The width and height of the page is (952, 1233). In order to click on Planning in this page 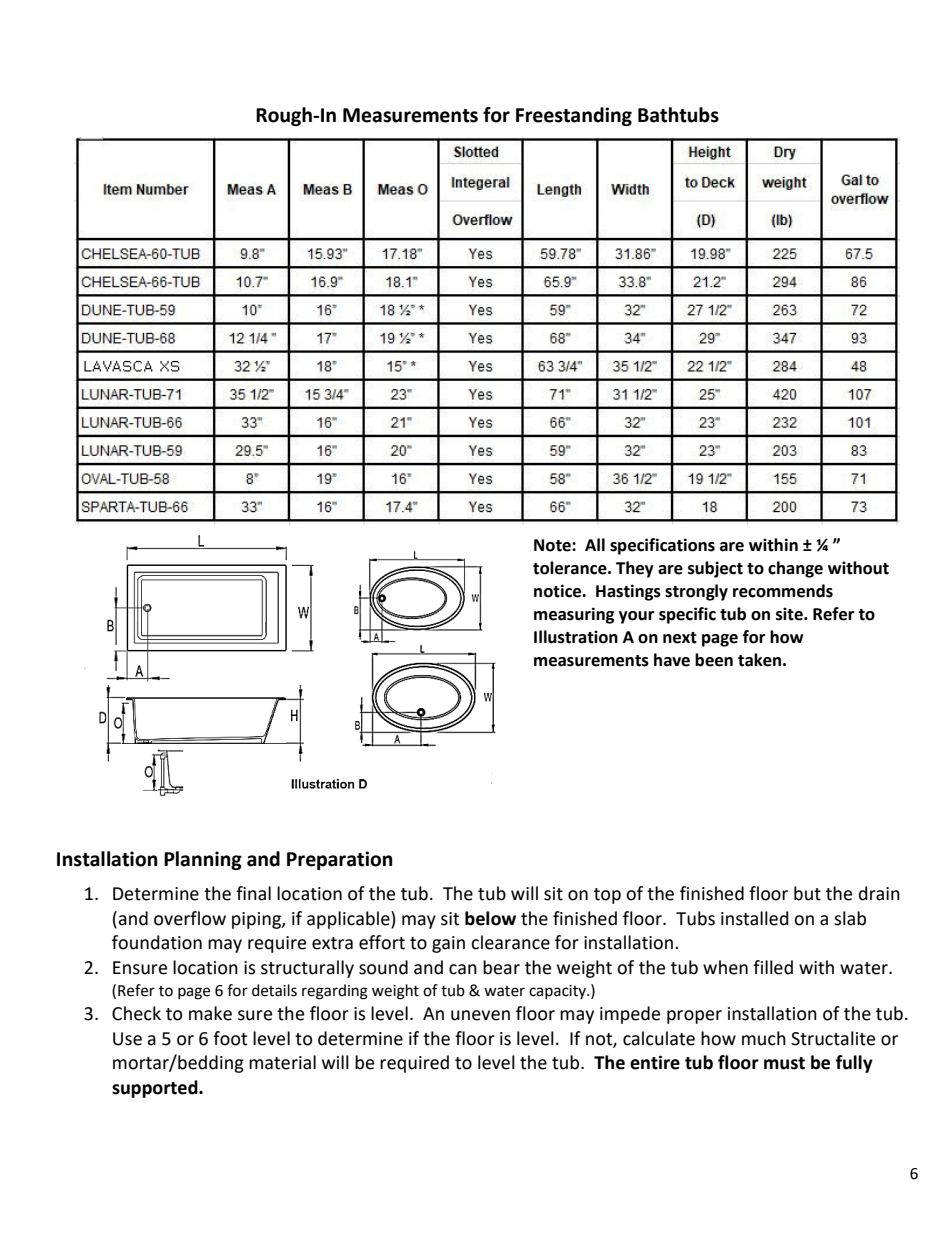, I will do `click(203, 860)`.
